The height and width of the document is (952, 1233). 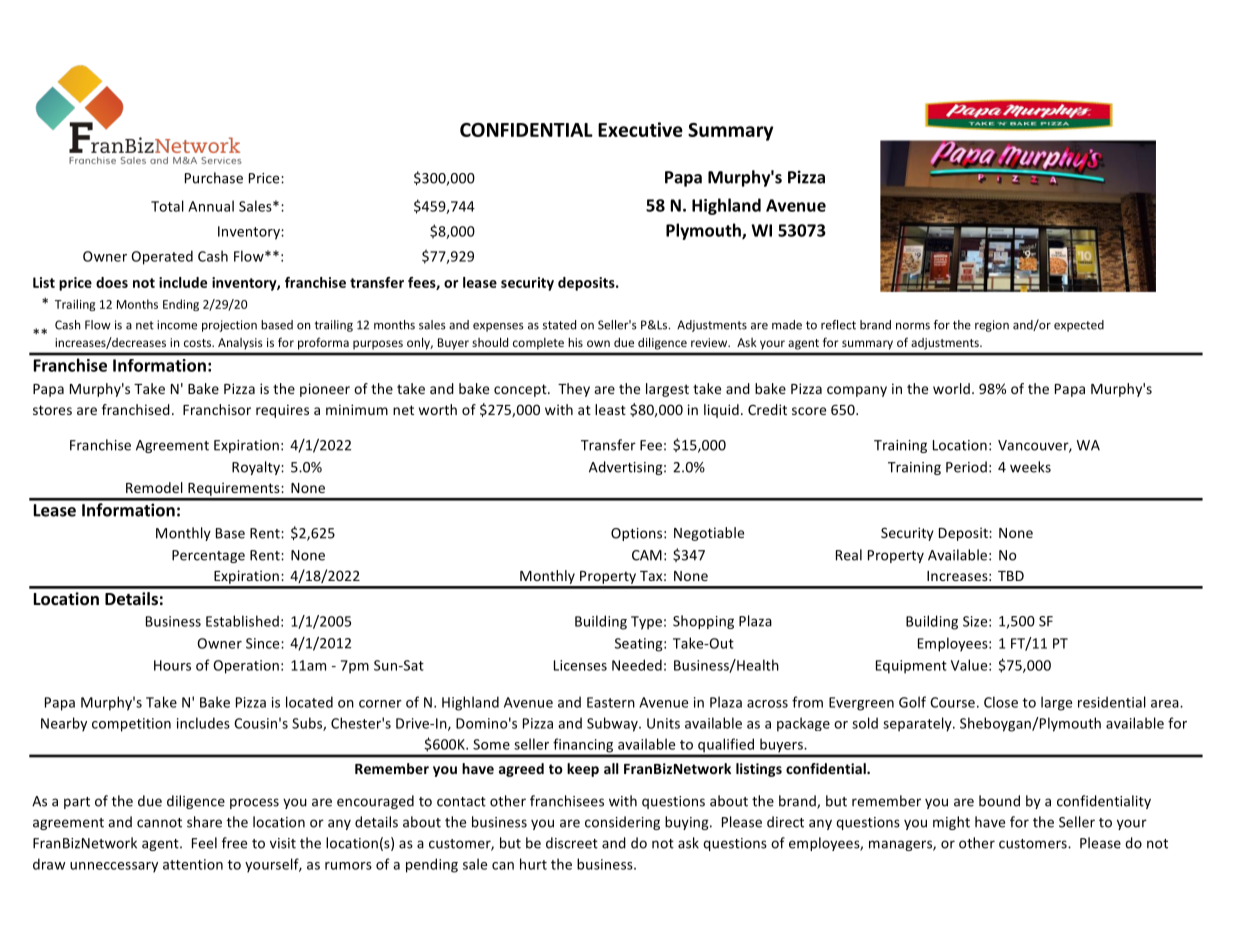 What do you see at coordinates (1079, 326) in the document?
I see `expected` at bounding box center [1079, 326].
